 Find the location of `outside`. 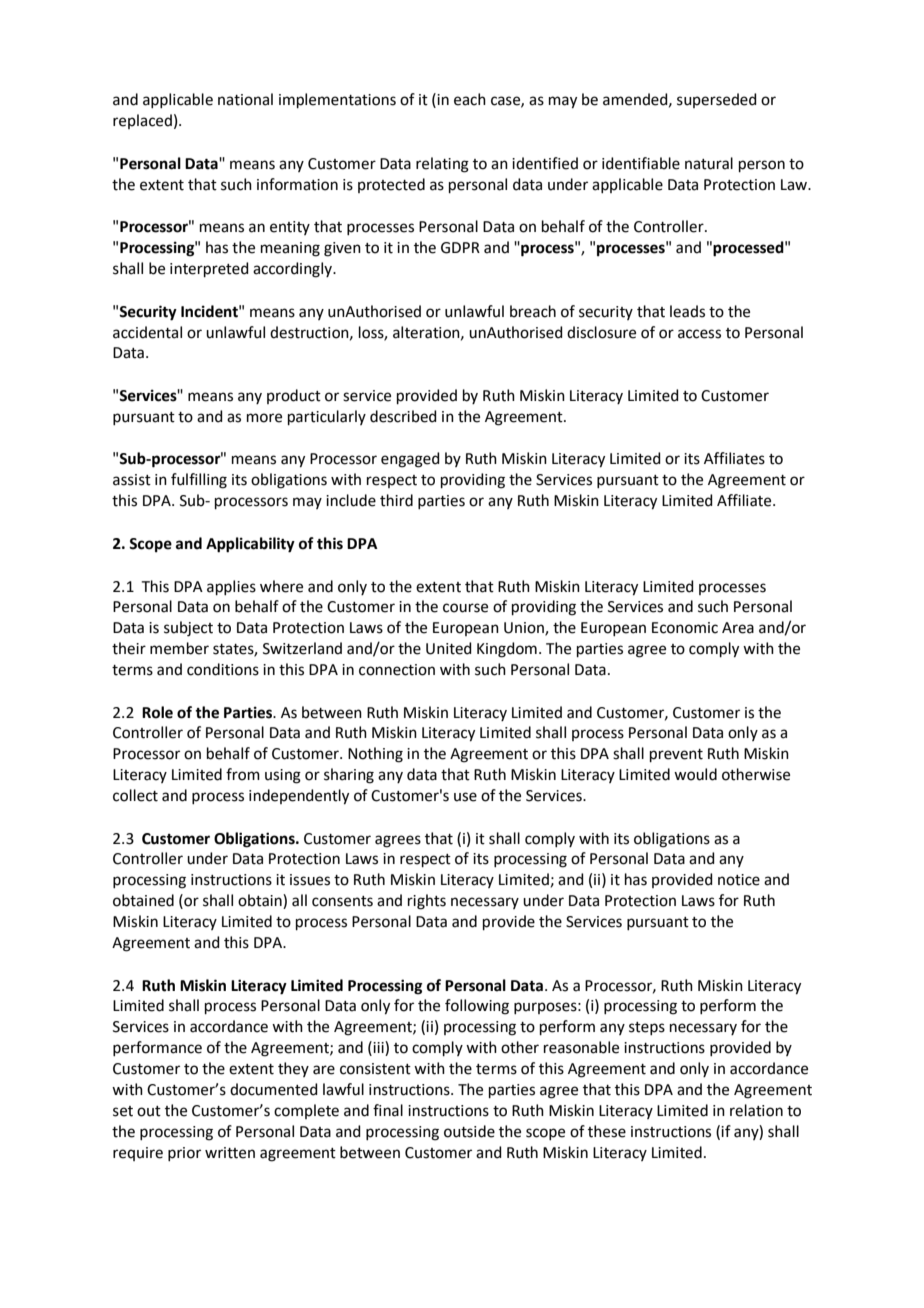

outside is located at coordinates (469, 1131).
